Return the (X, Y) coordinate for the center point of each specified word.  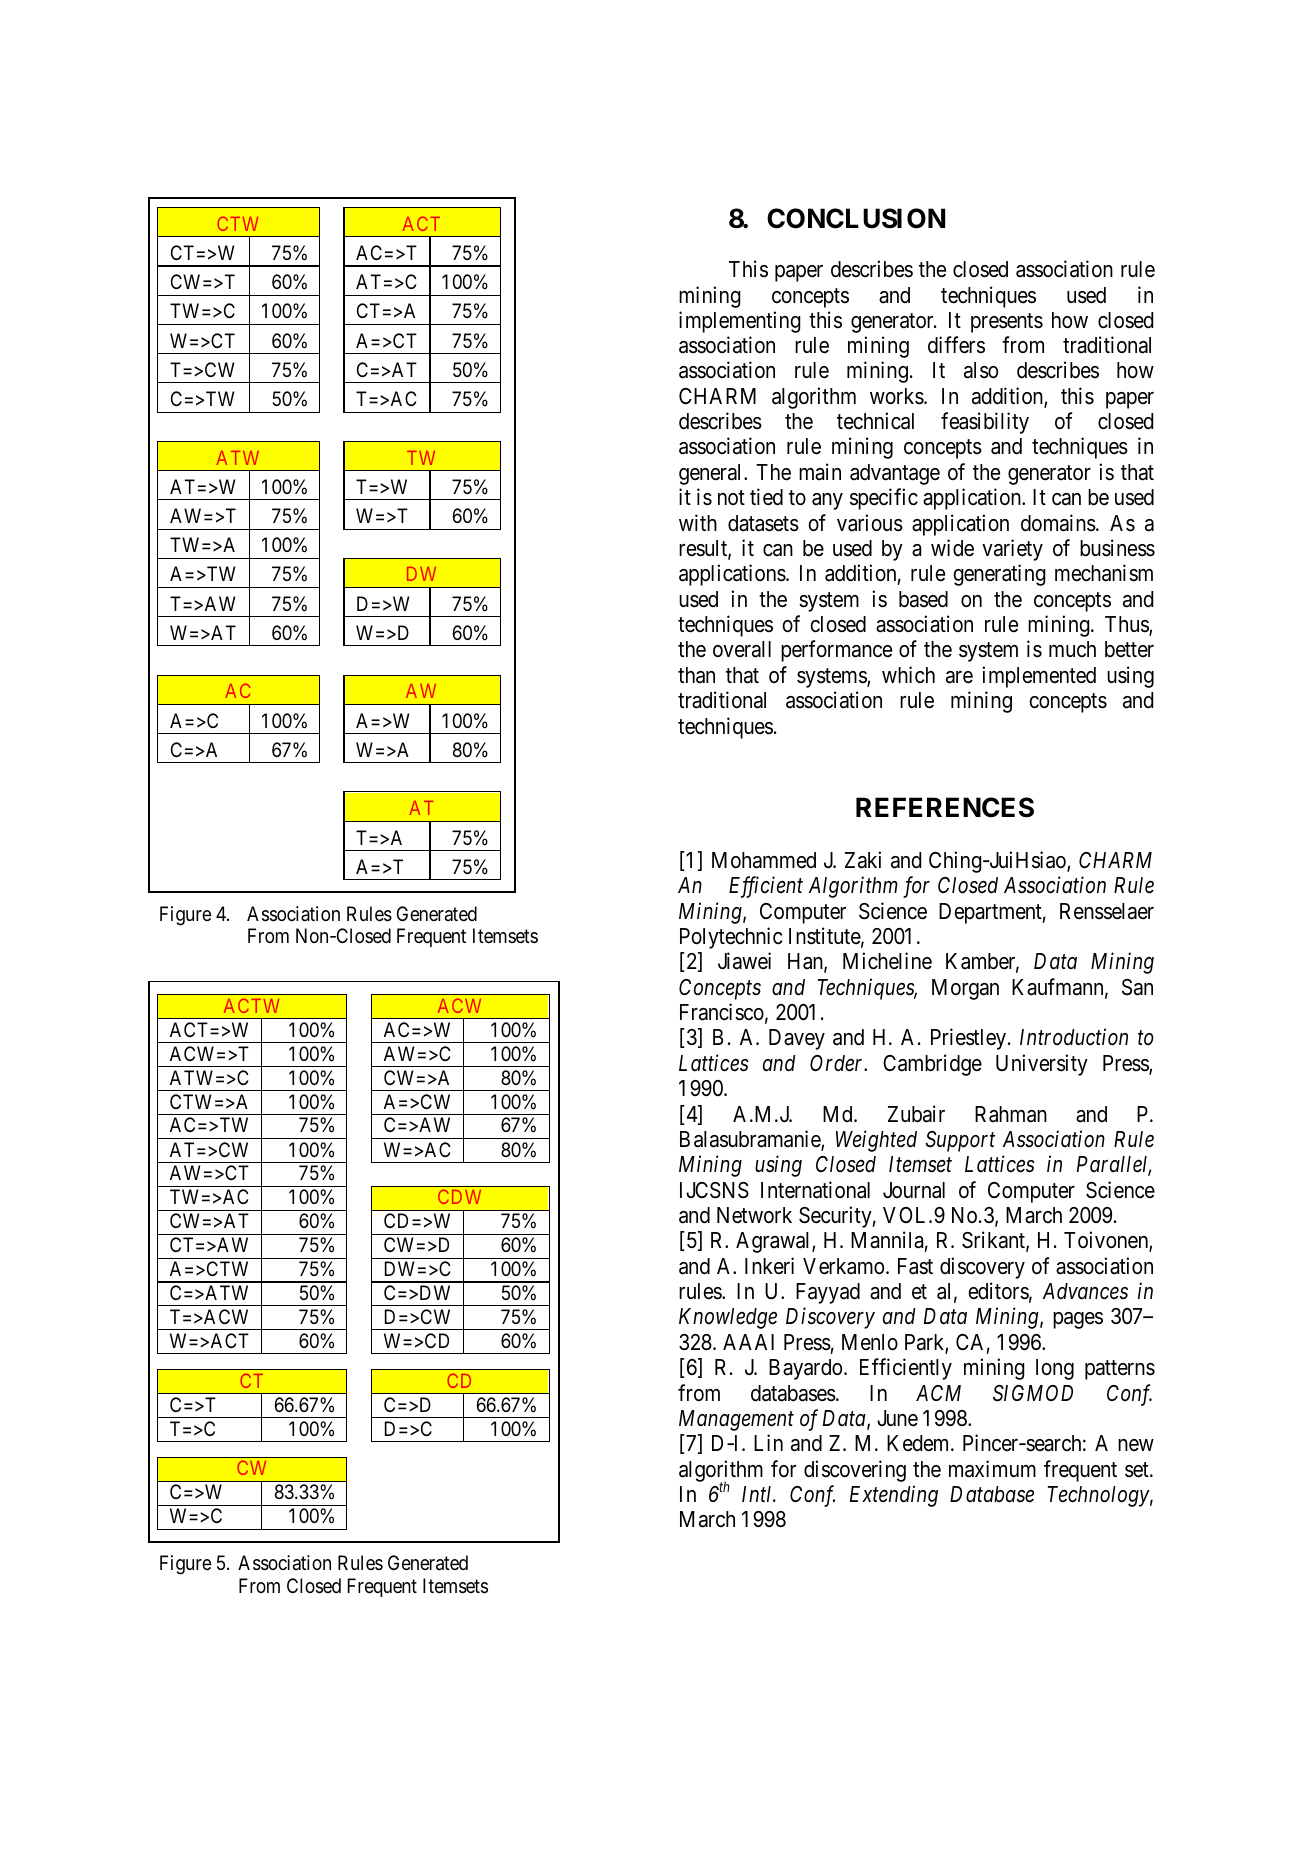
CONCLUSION (856, 218)
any (827, 501)
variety (1012, 550)
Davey (797, 1039)
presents (1007, 323)
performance (836, 651)
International (815, 1190)
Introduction (1074, 1037)
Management (736, 1420)
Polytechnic (731, 938)
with (698, 522)
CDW (459, 1196)
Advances (1085, 1291)
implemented (1039, 677)
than (696, 675)
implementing (740, 322)
